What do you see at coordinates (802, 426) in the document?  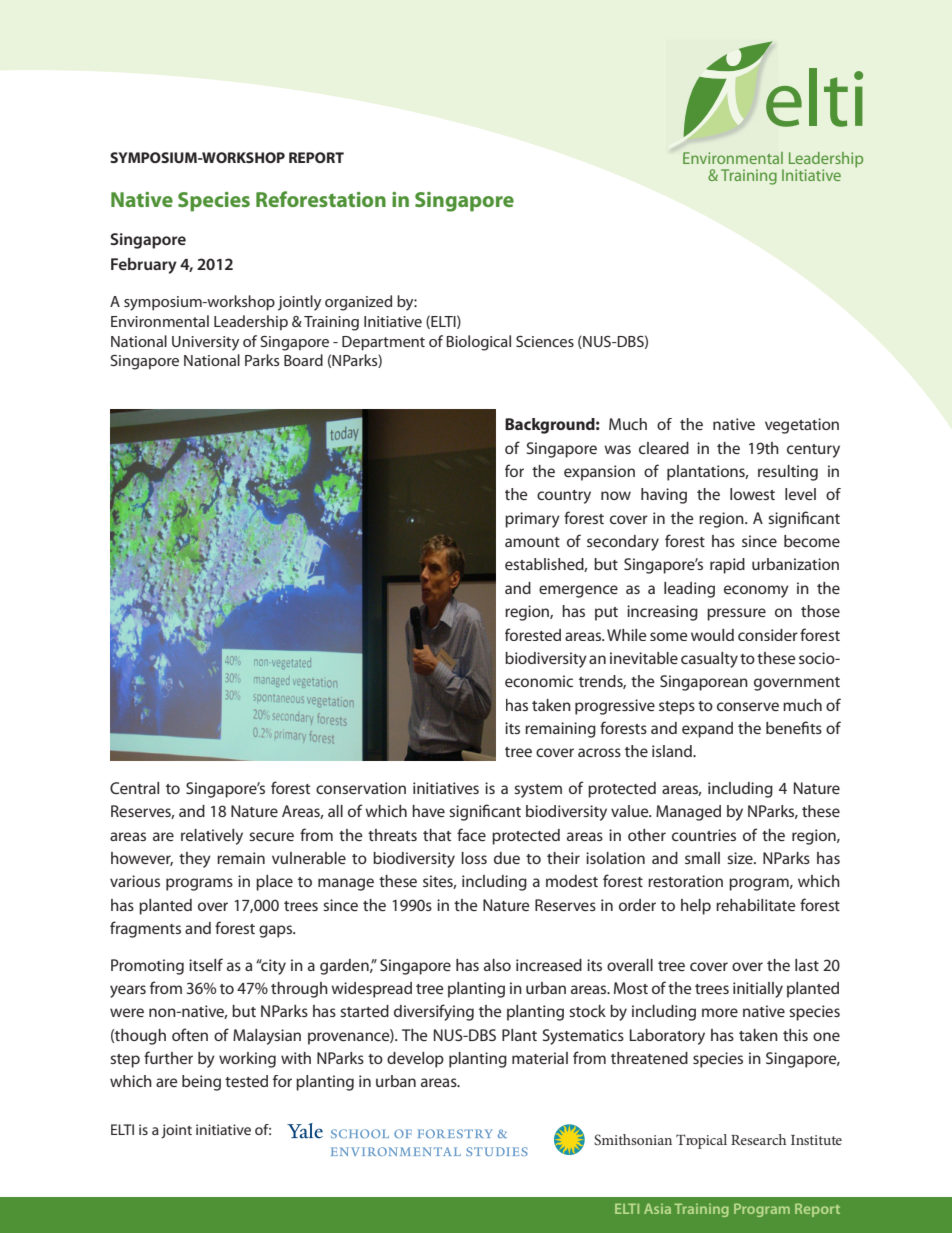 I see `vegetation` at bounding box center [802, 426].
